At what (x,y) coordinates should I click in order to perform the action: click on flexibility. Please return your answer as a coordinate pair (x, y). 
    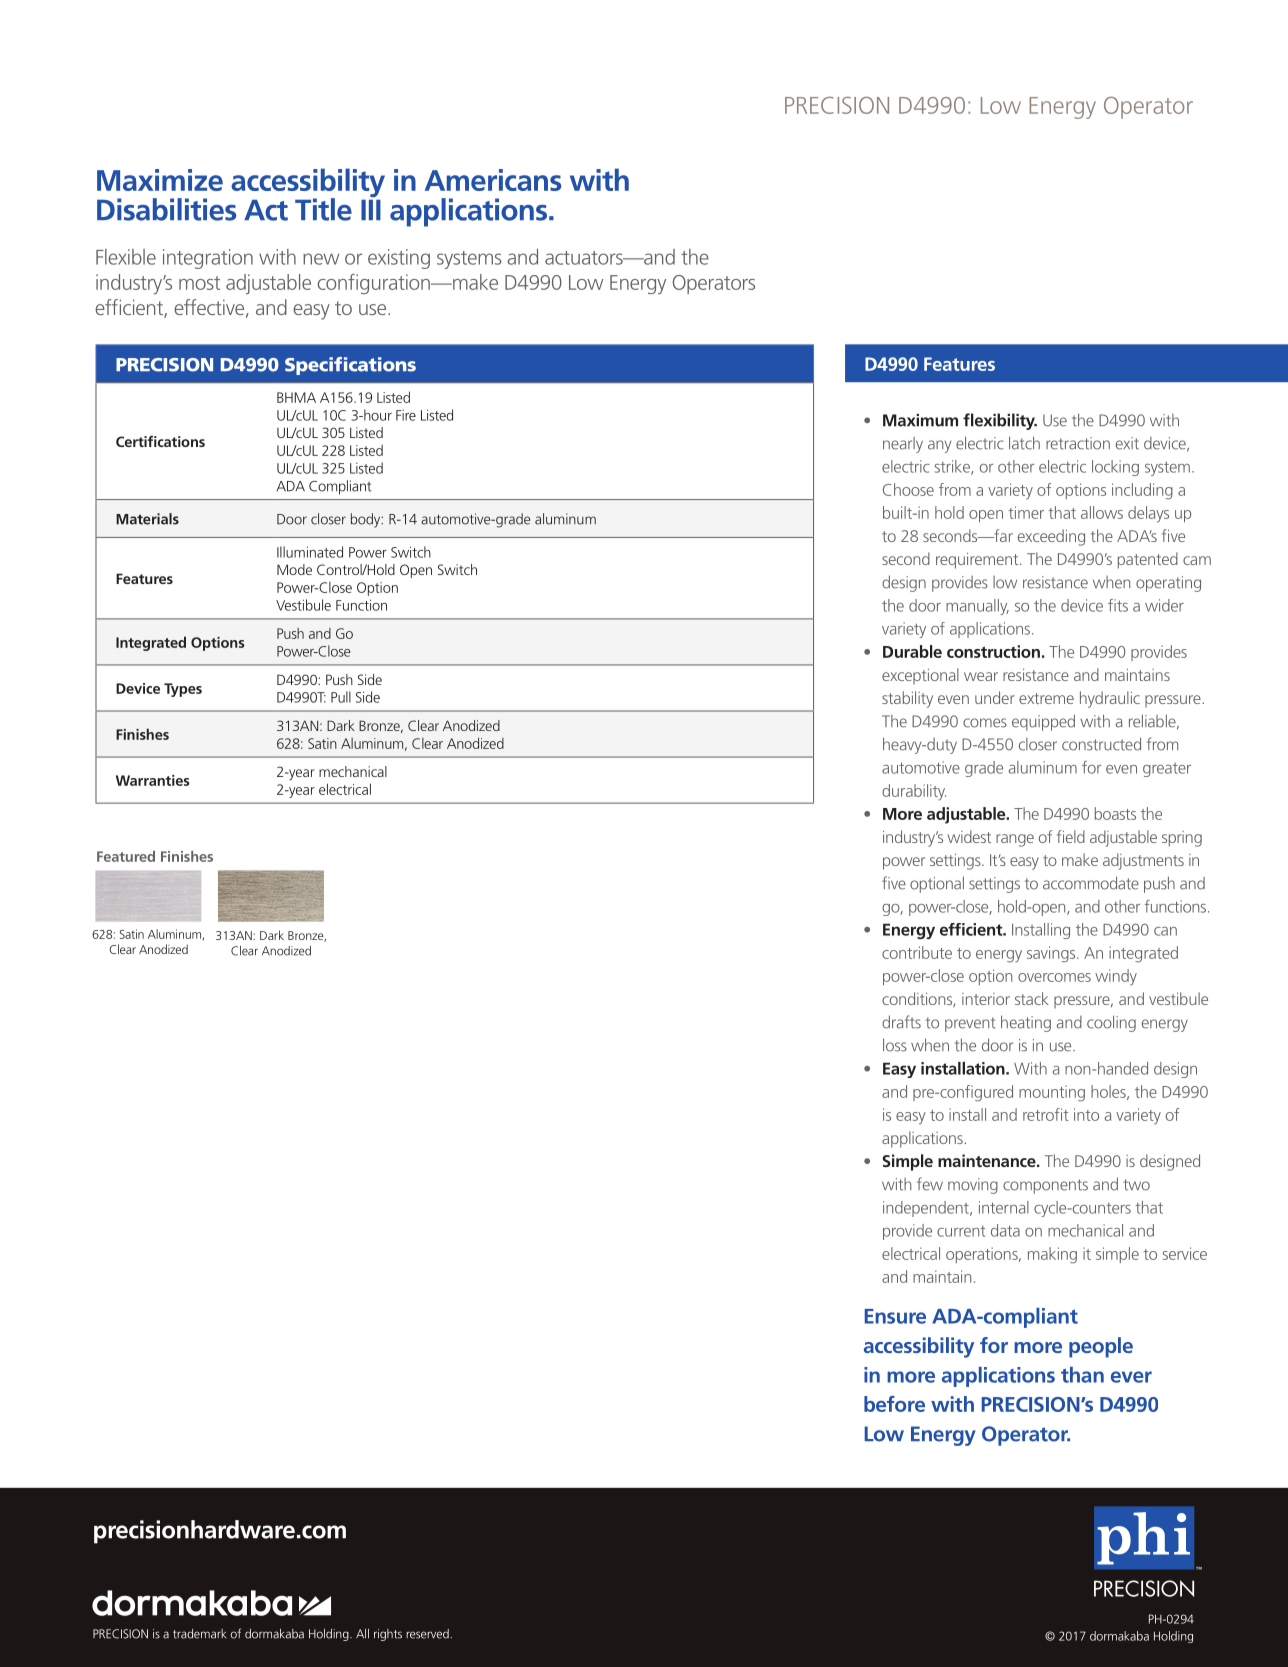
    Looking at the image, I should click on (1000, 421).
